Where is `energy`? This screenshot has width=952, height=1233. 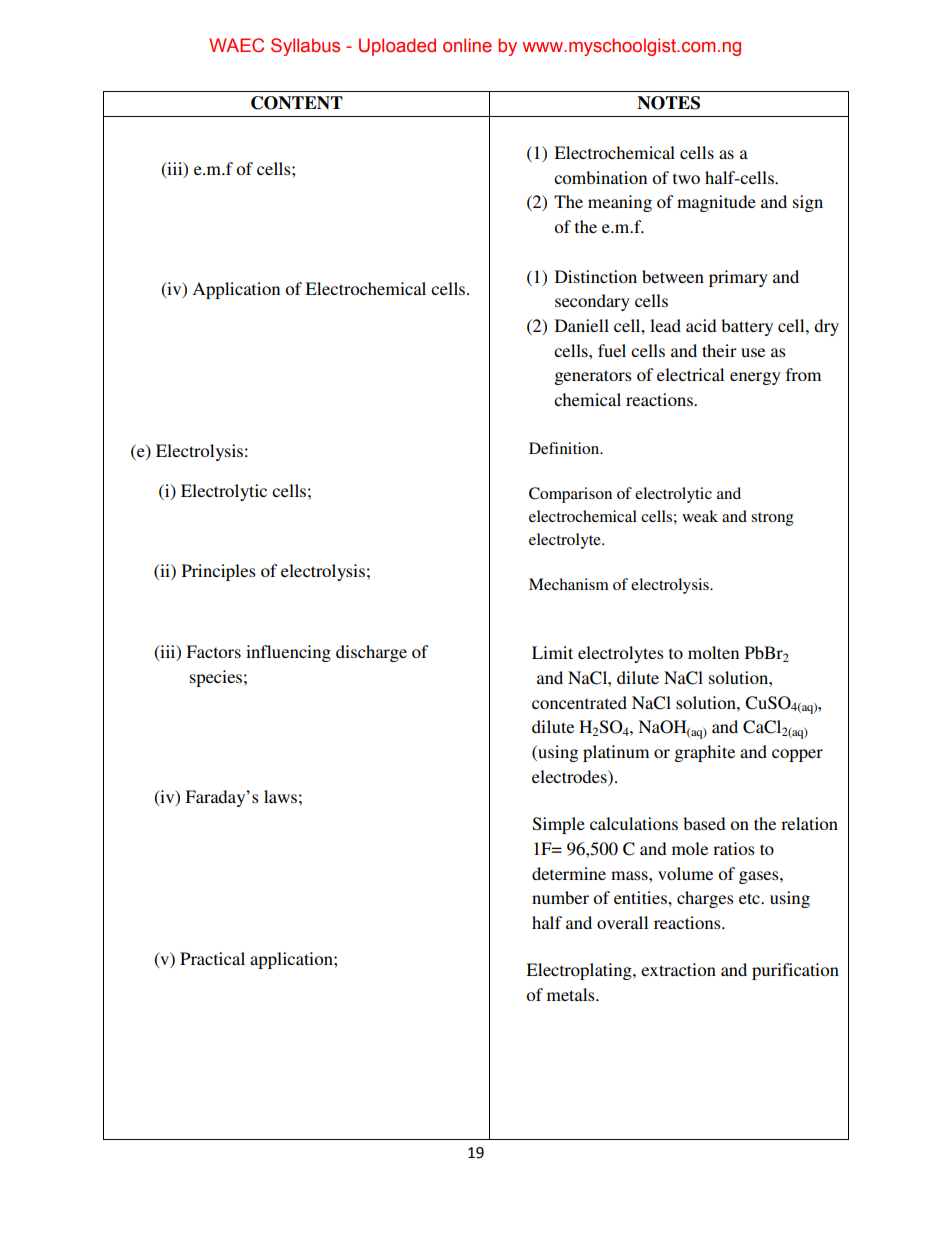 energy is located at coordinates (755, 378).
